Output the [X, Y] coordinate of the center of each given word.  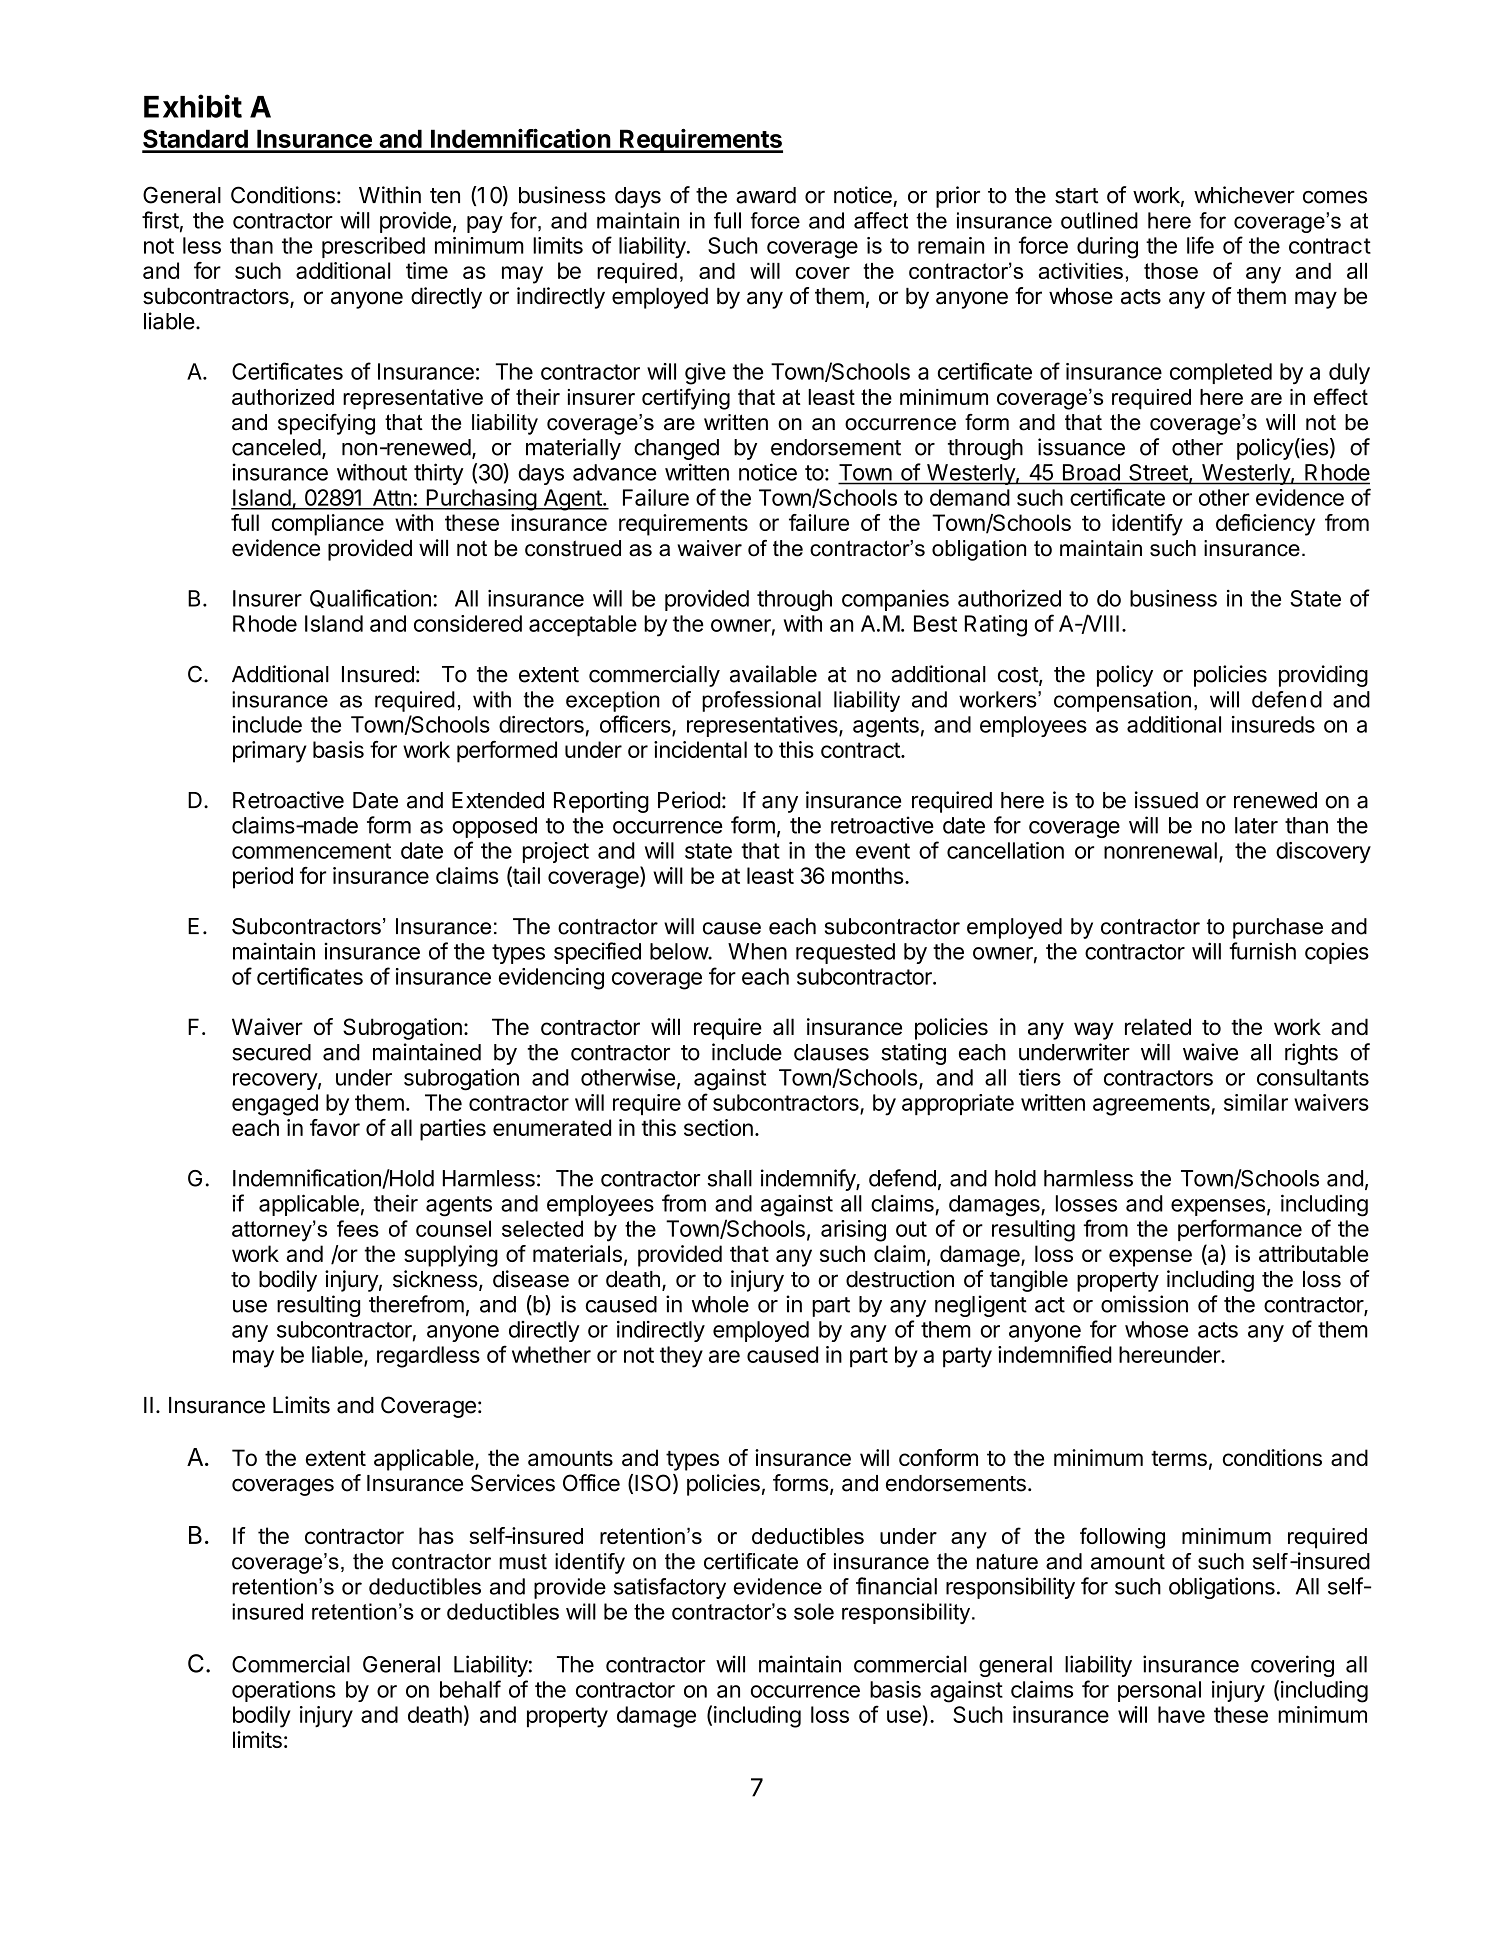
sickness [435, 1279]
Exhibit [193, 106]
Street [1159, 473]
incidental [700, 749]
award [766, 195]
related [1158, 1027]
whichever [1244, 195]
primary [270, 752]
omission [1144, 1304]
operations [284, 1691]
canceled [276, 447]
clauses [831, 1052]
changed [676, 449]
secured [271, 1052]
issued [1166, 800]
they [681, 1357]
